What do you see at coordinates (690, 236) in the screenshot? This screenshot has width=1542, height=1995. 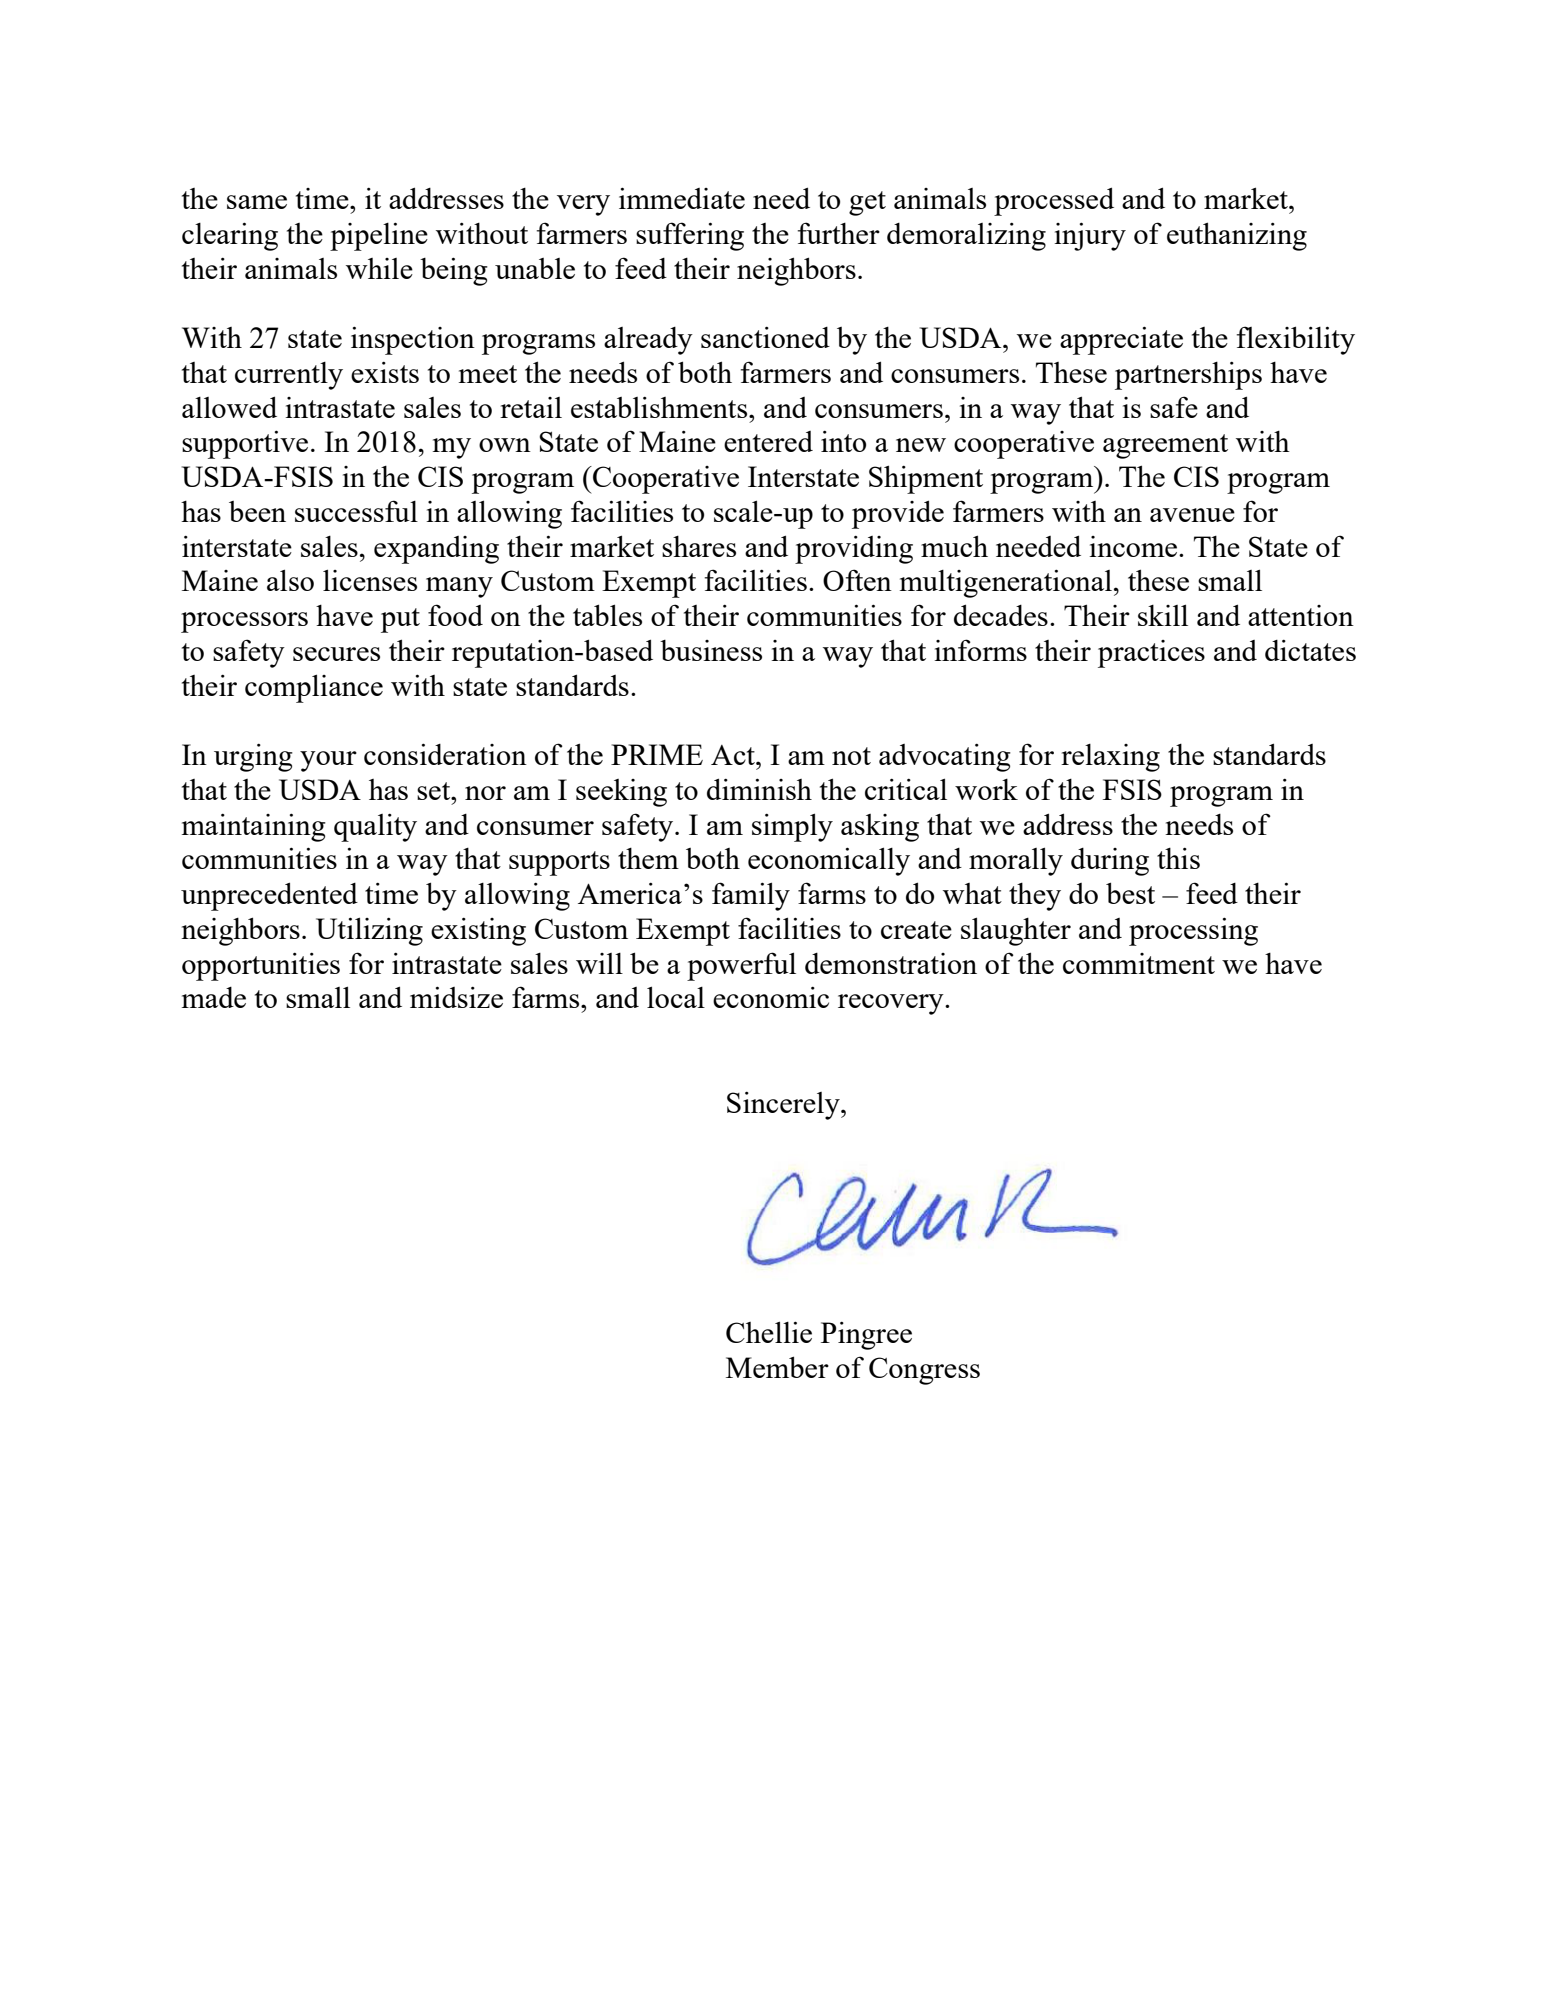 I see `suffering` at bounding box center [690, 236].
